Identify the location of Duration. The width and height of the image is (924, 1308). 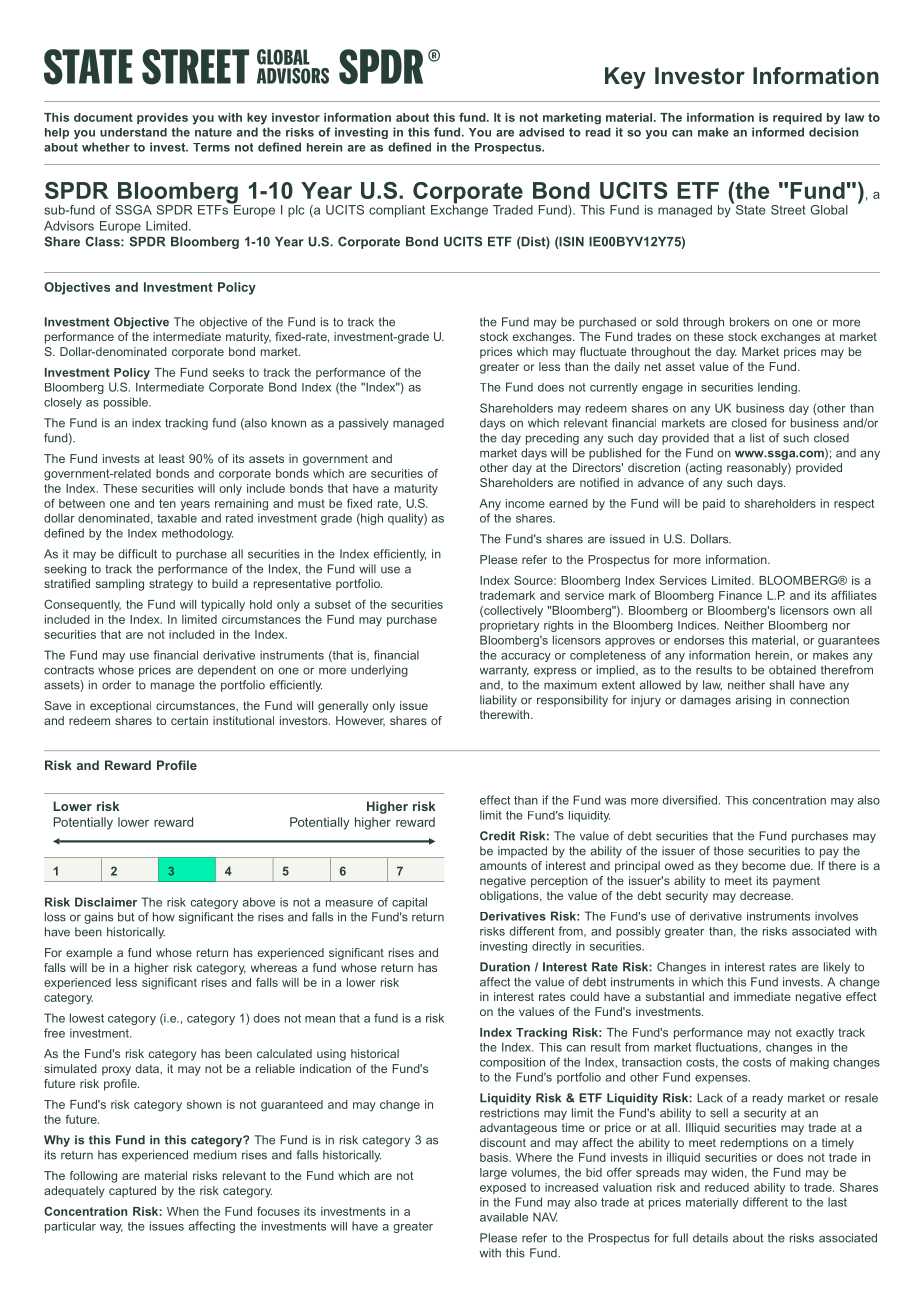
(505, 967).
